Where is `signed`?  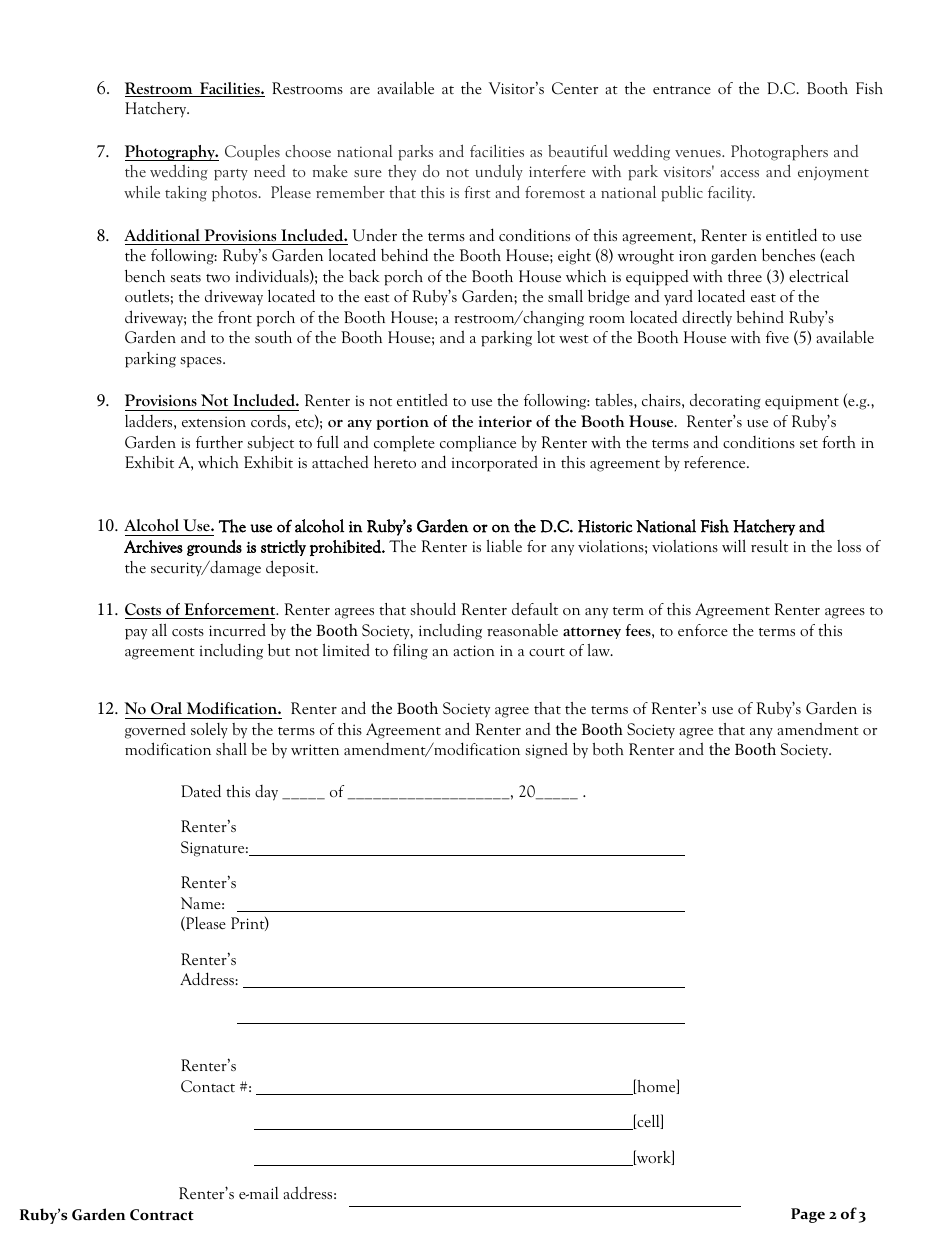
signed is located at coordinates (546, 750).
